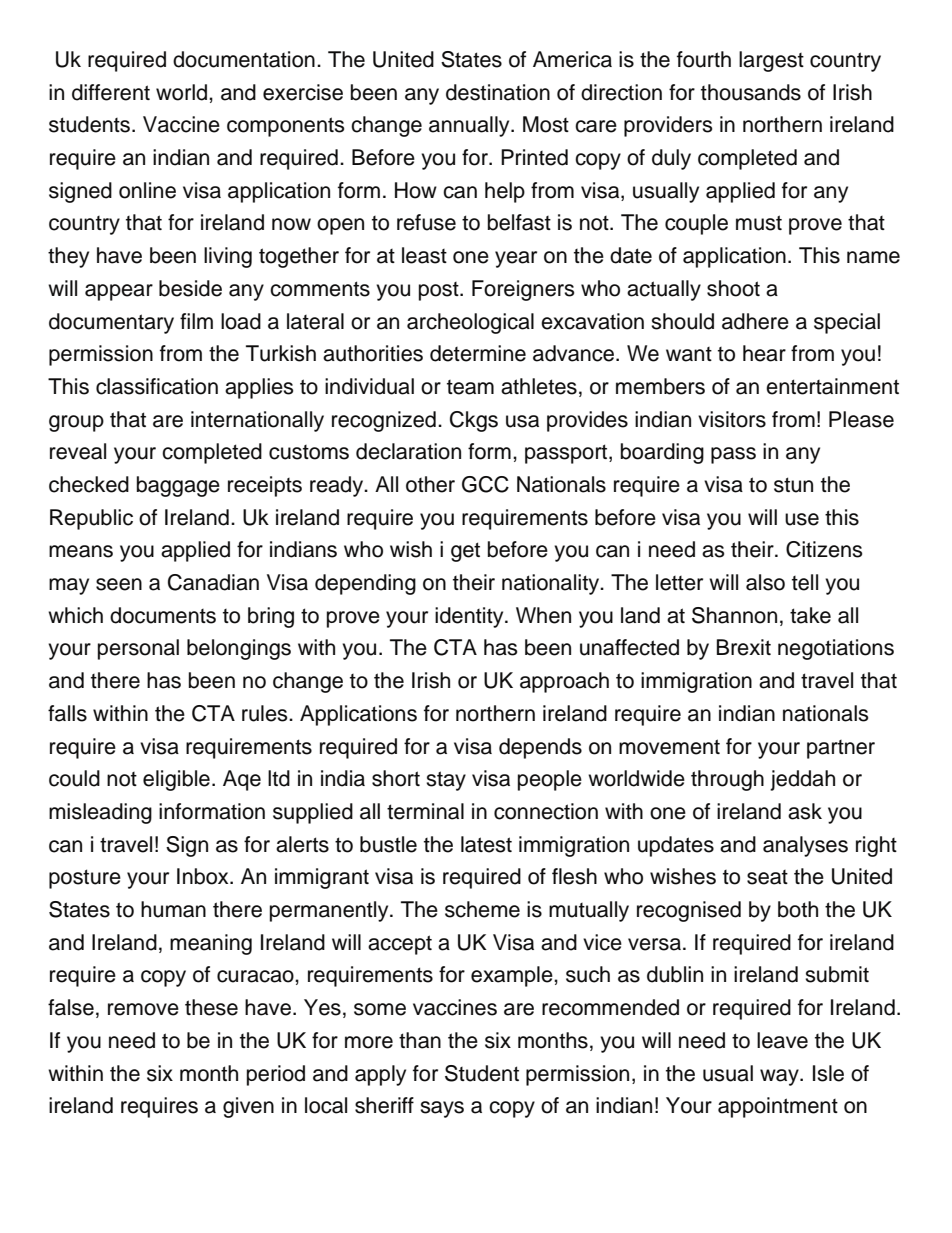  Describe the element at coordinates (780, 1077) in the screenshot. I see `way` at that location.
